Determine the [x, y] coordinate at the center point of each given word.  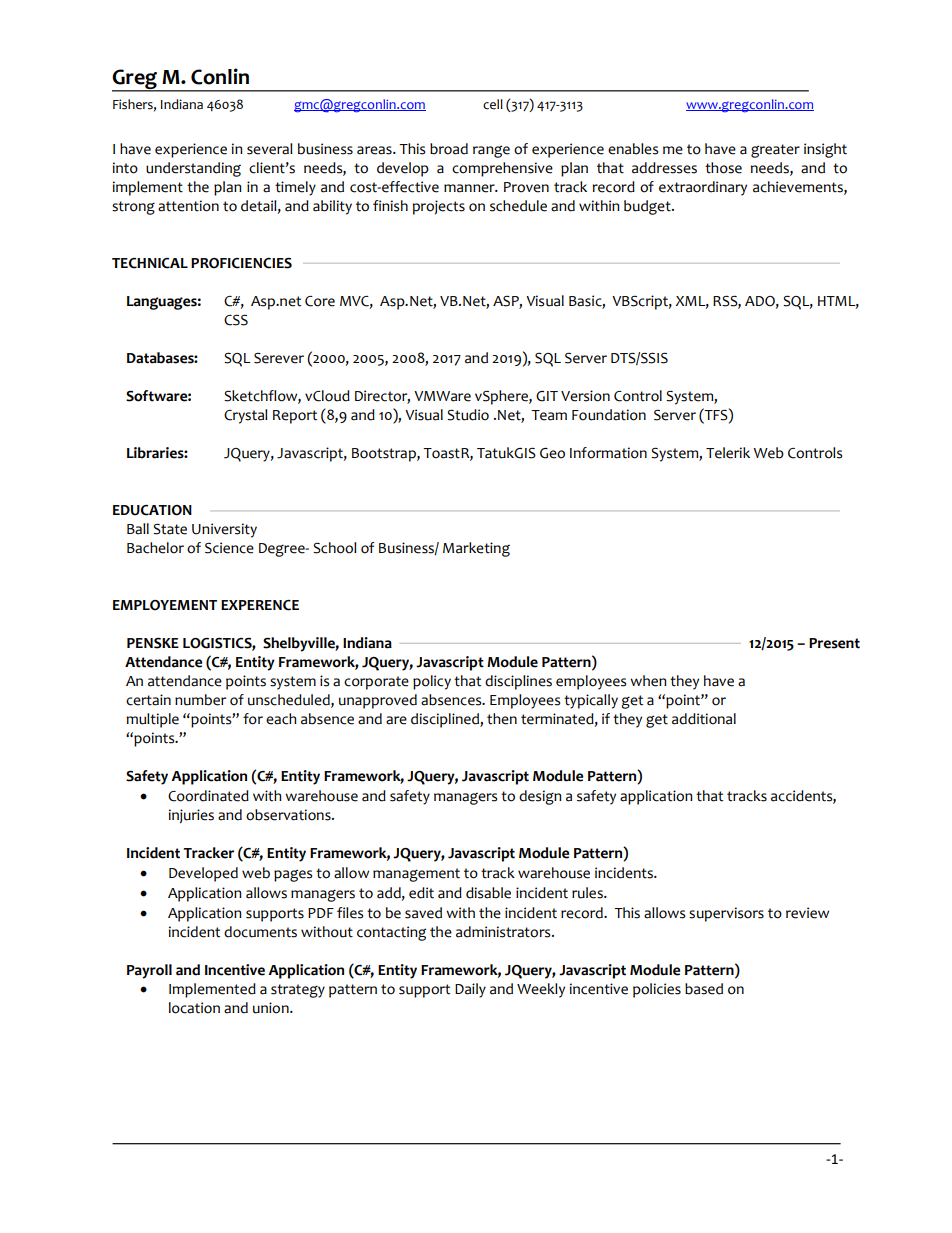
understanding [193, 169]
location [194, 1008]
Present [834, 643]
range [491, 151]
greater [775, 151]
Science [229, 548]
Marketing [476, 549]
